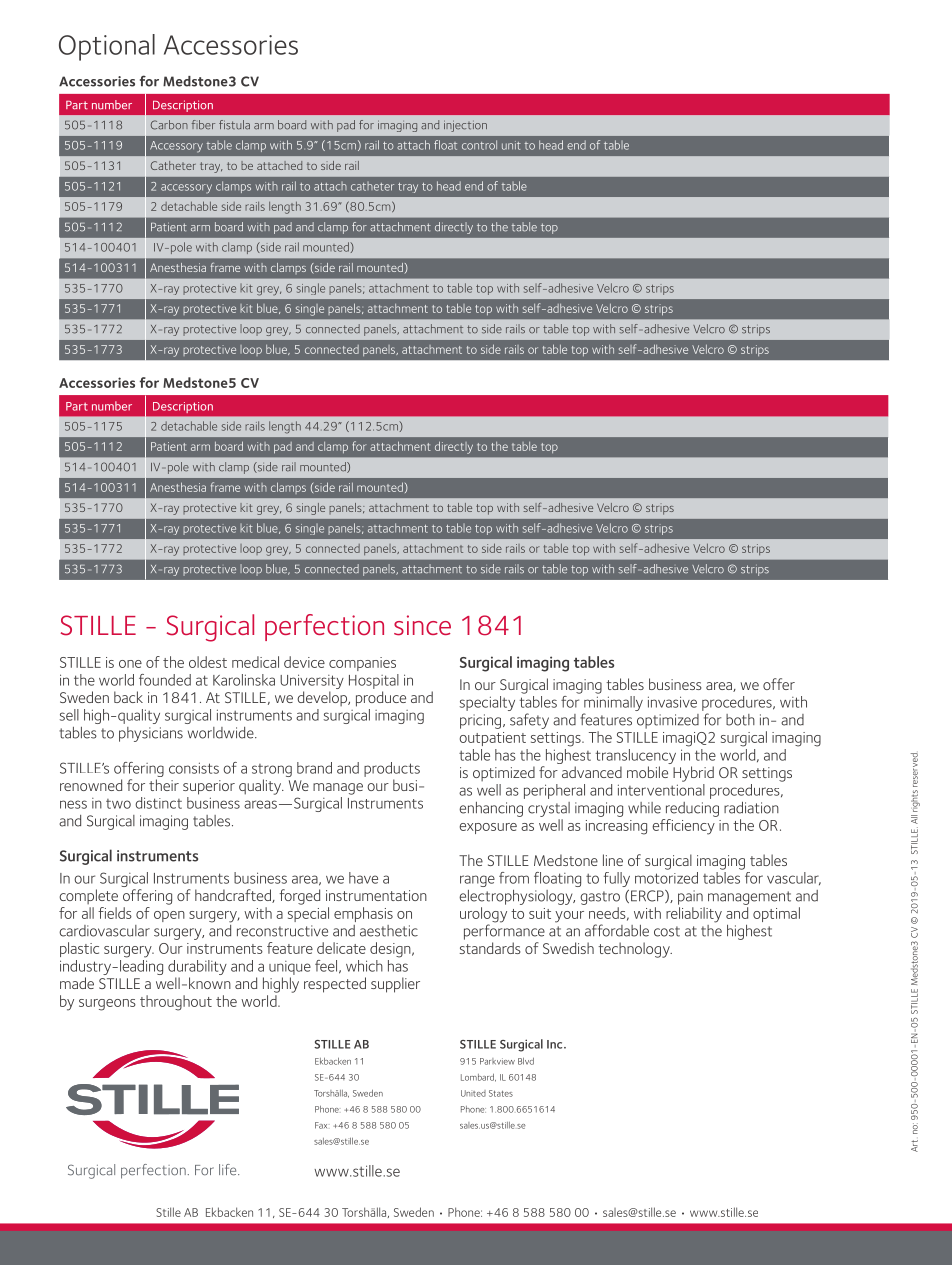 This document has width=952, height=1265. Describe the element at coordinates (176, 1003) in the document. I see `throughout` at that location.
